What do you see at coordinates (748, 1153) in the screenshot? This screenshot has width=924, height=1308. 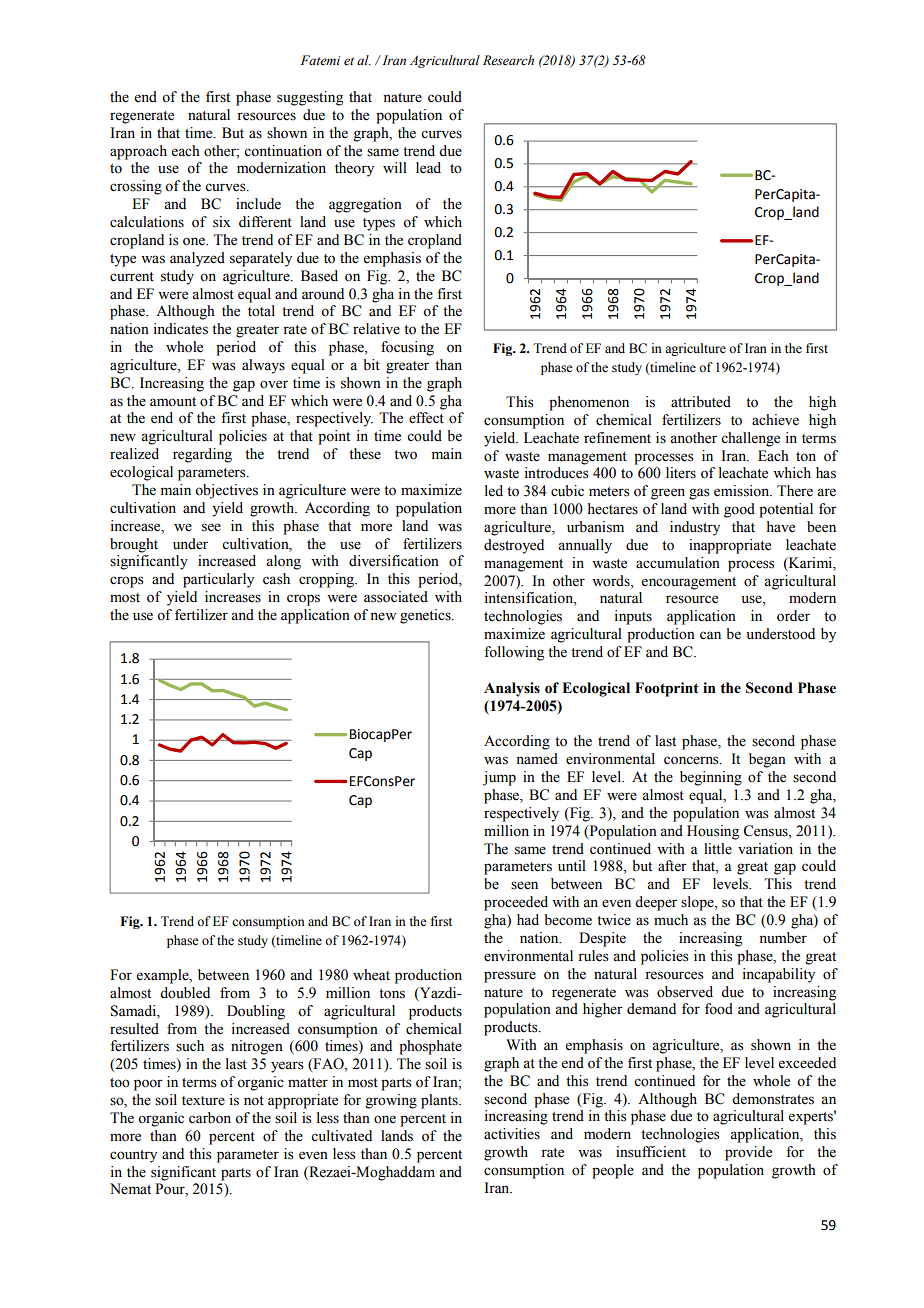 I see `provide` at bounding box center [748, 1153].
